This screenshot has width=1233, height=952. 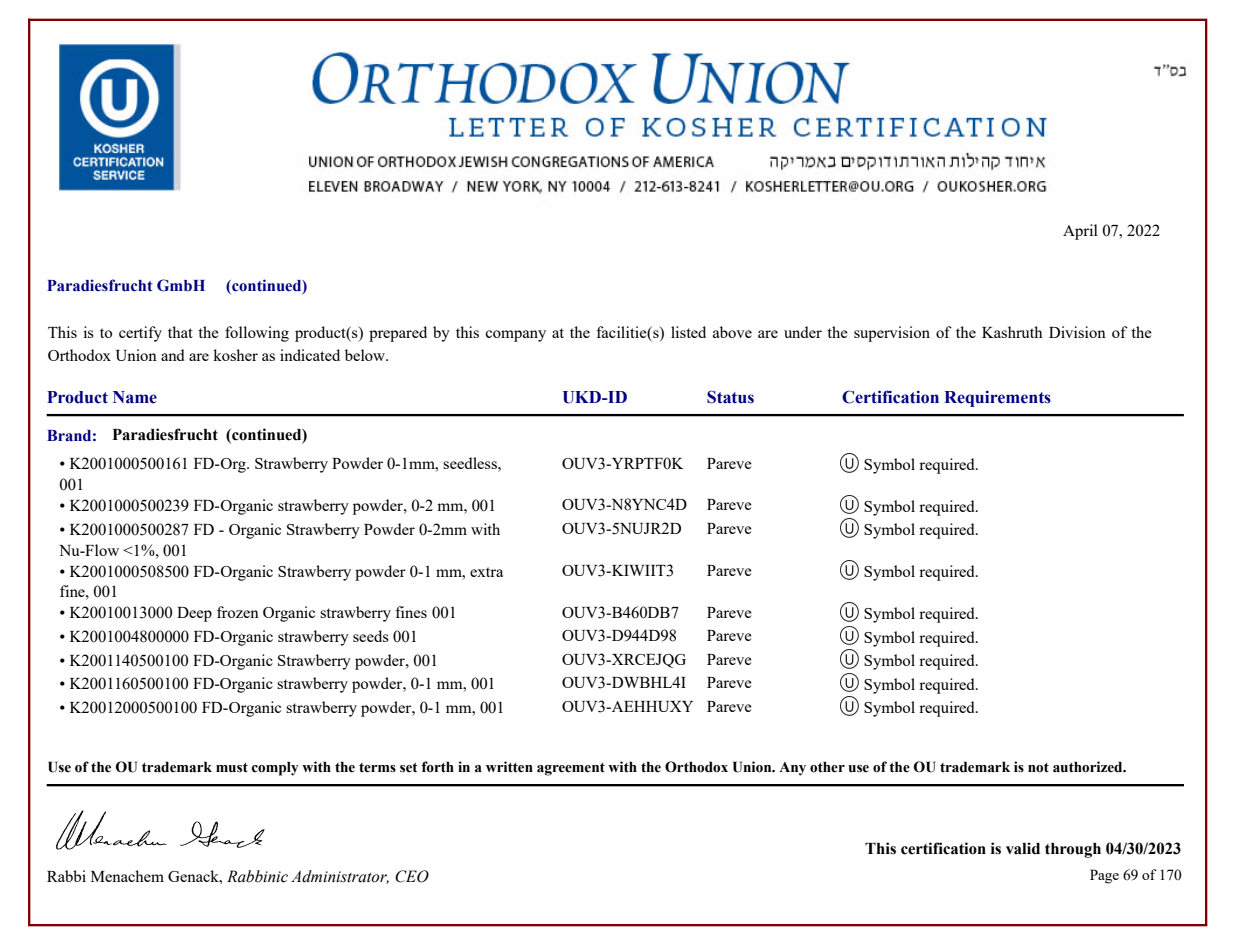 What do you see at coordinates (1023, 848) in the screenshot?
I see `valid` at bounding box center [1023, 848].
